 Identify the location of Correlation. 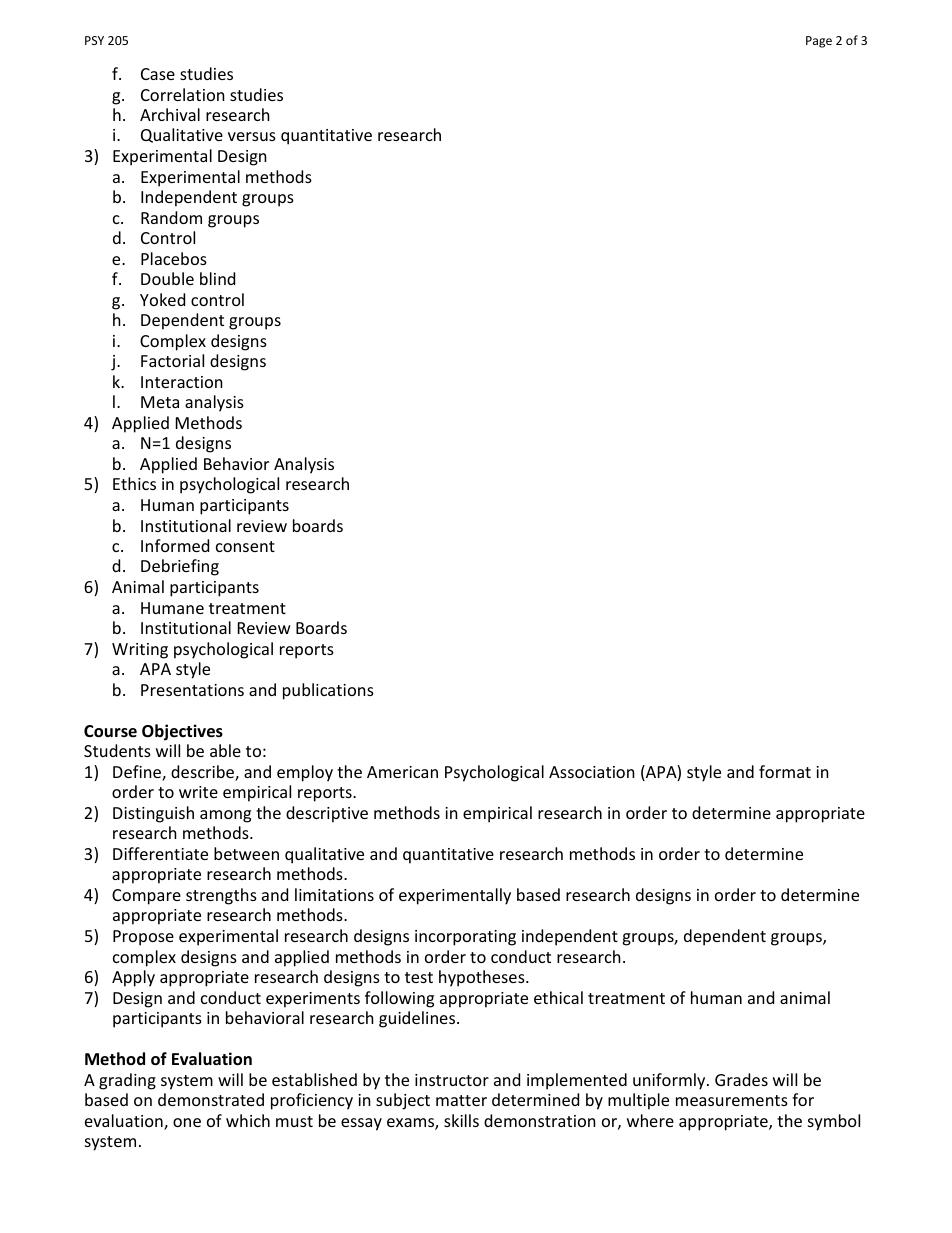
(183, 94).
